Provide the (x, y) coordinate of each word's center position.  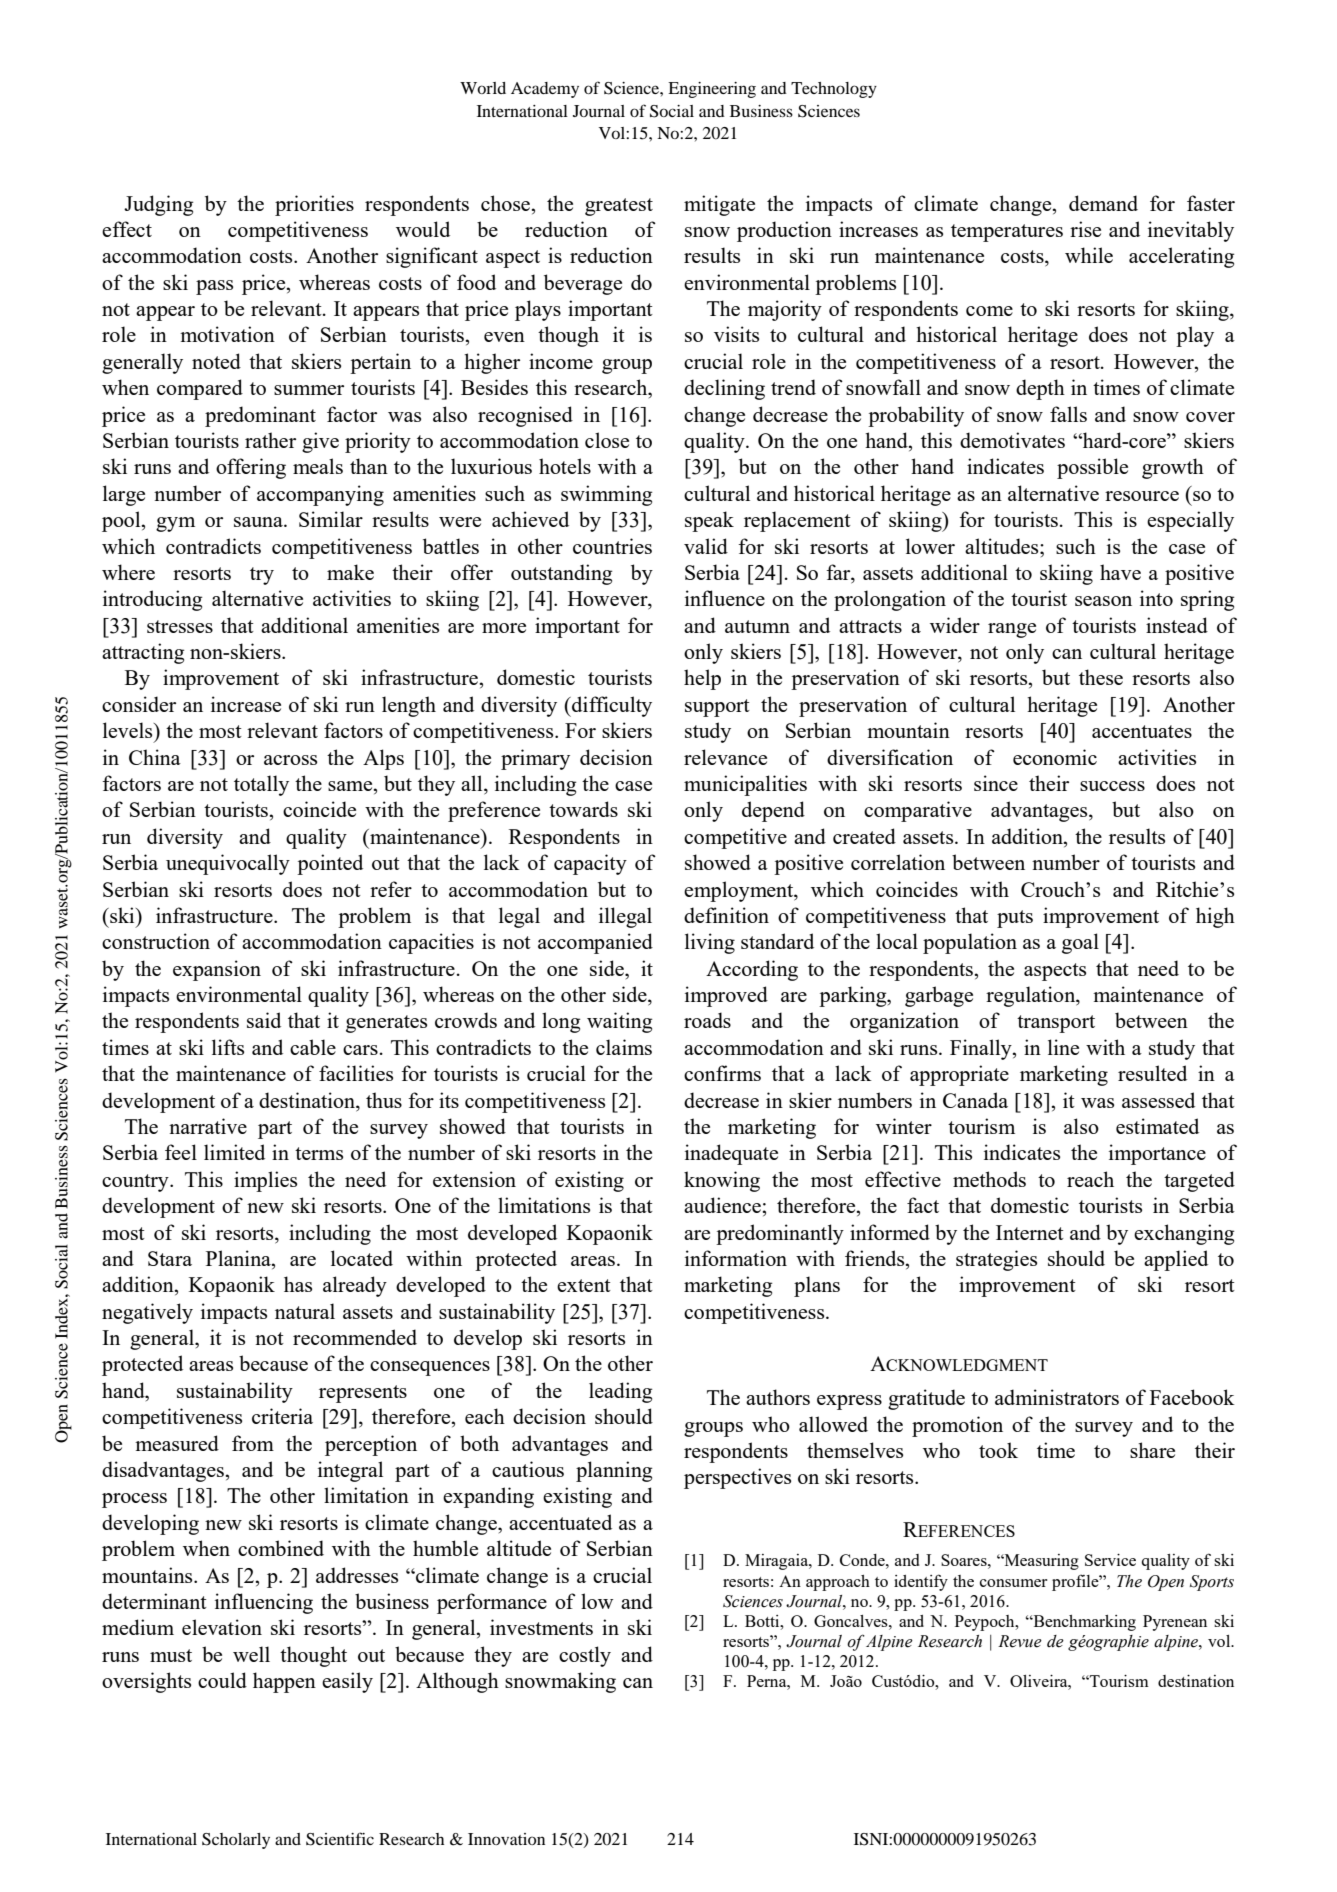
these (1101, 677)
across (290, 760)
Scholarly (236, 1841)
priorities (314, 205)
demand (1103, 203)
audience (723, 1205)
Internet (1030, 1232)
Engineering (712, 90)
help (702, 679)
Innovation (506, 1839)
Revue (1020, 1641)
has (298, 1284)
